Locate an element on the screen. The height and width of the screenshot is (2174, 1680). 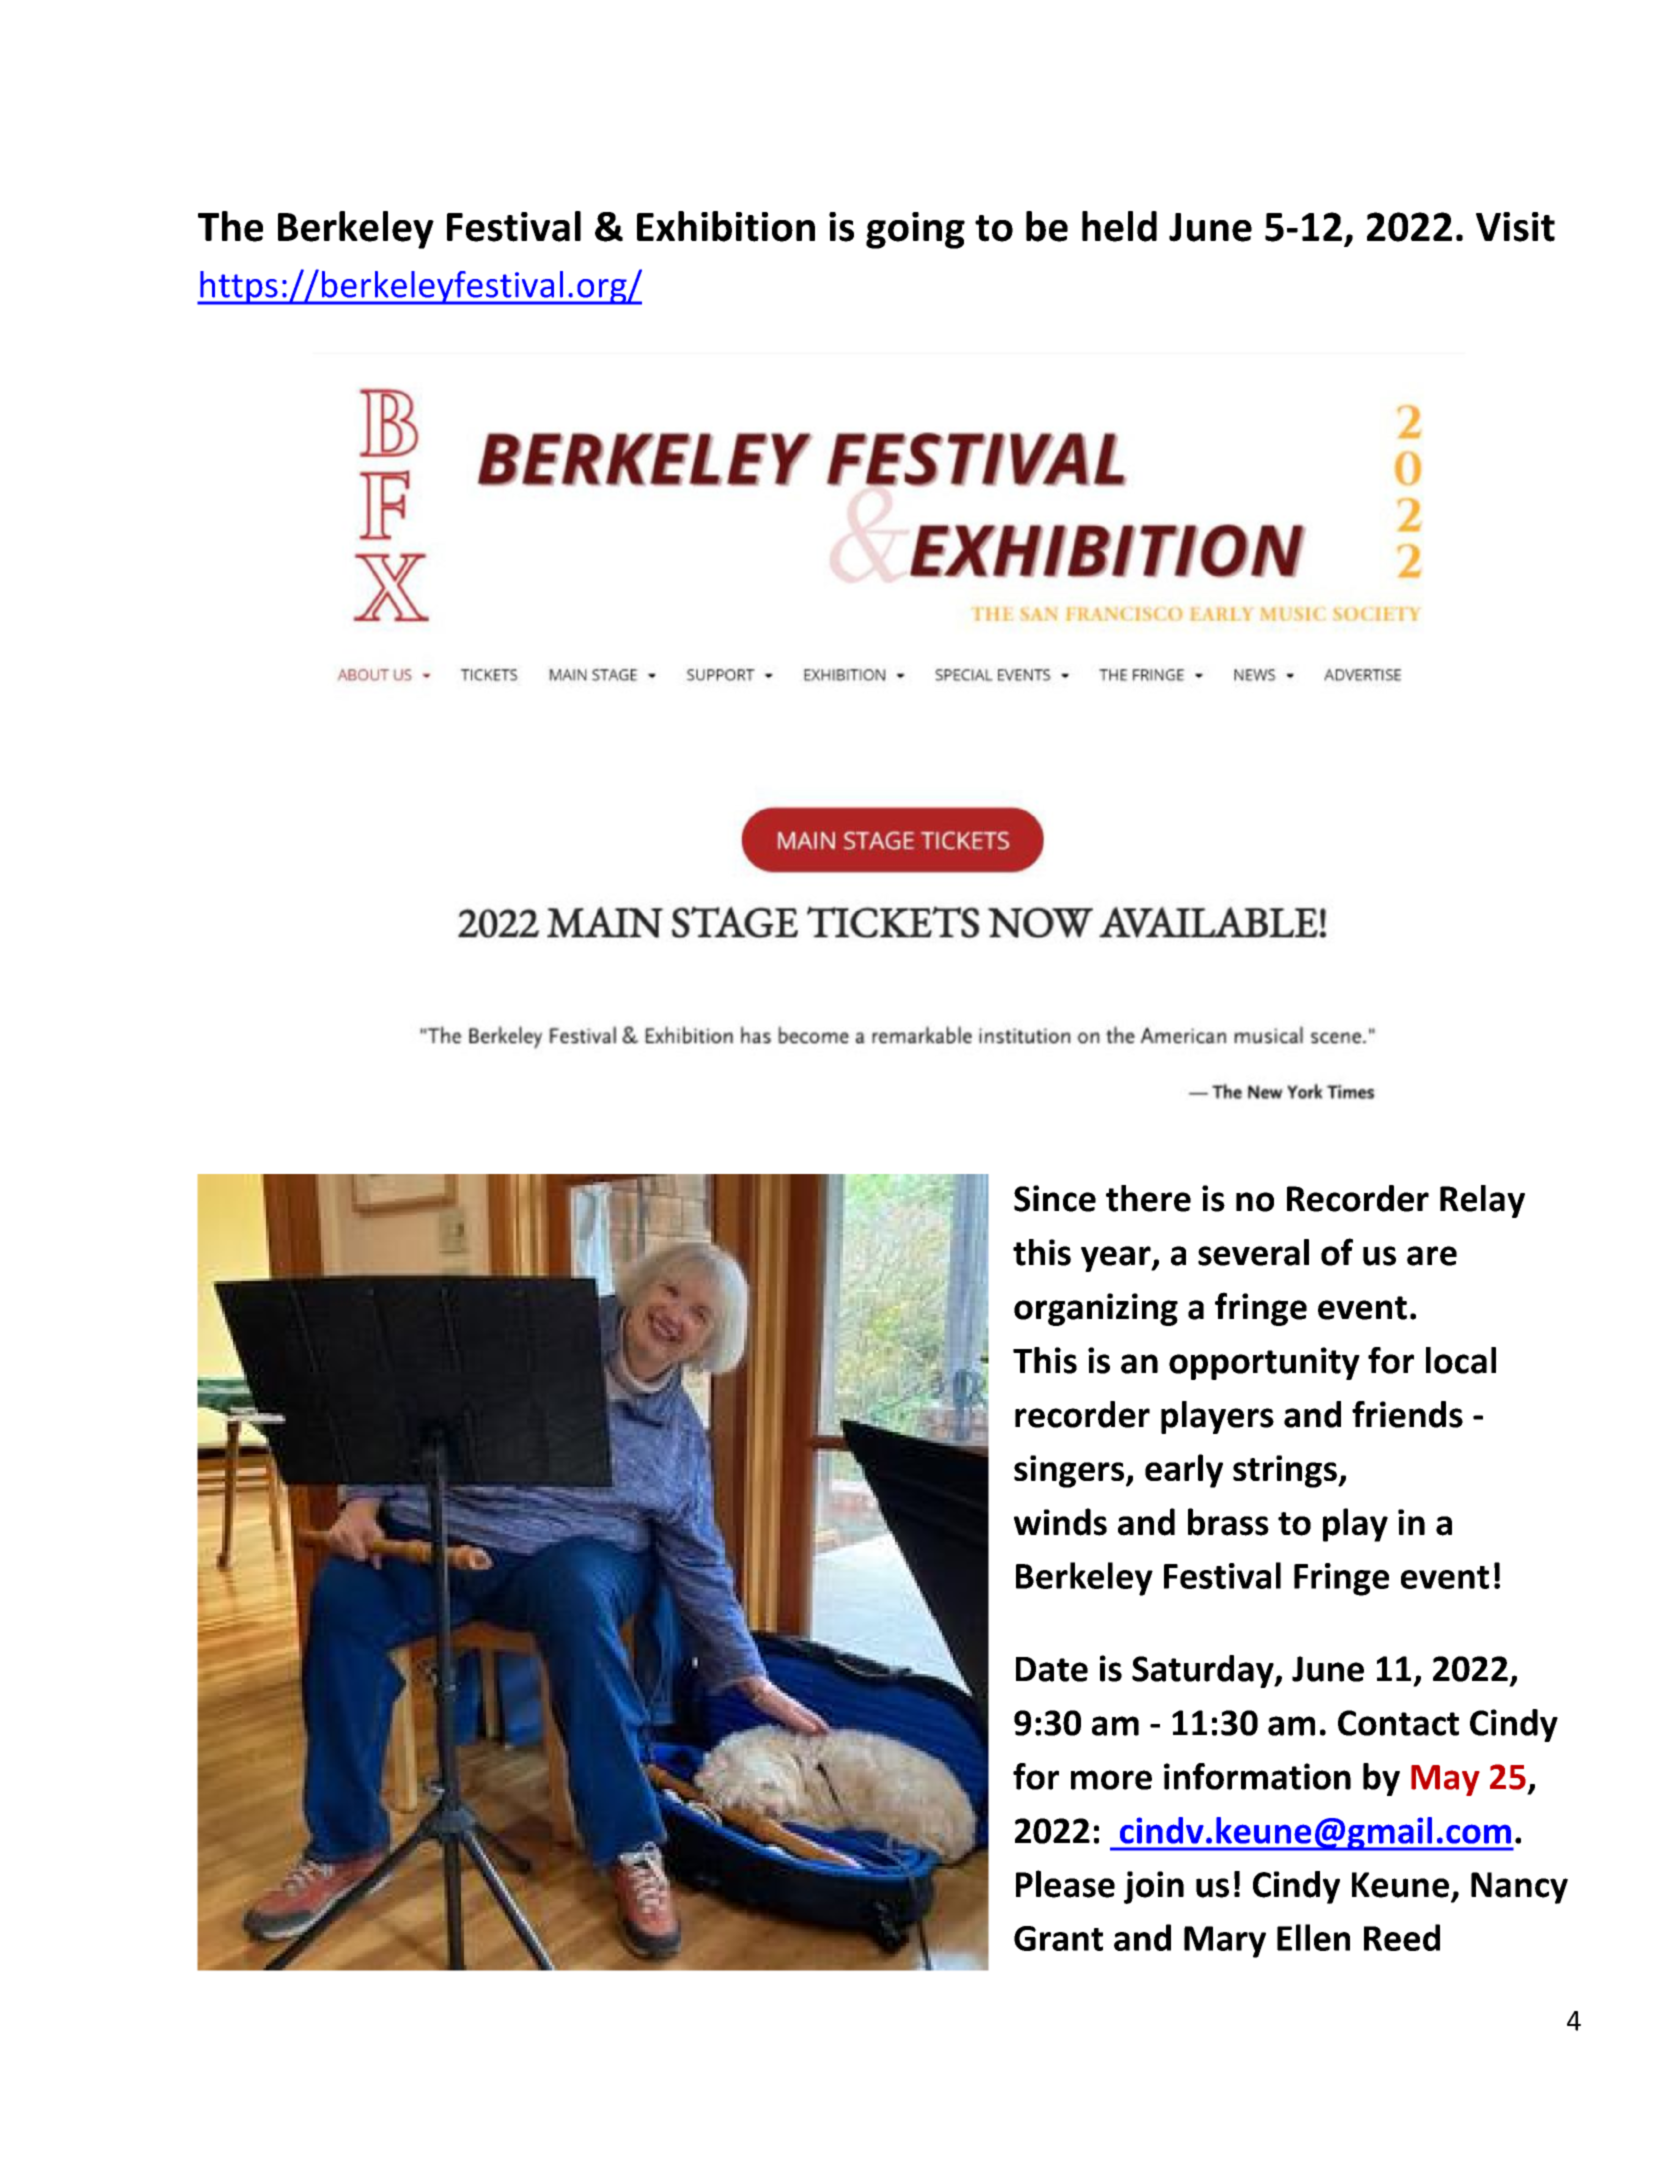
Relay is located at coordinates (1482, 1201).
